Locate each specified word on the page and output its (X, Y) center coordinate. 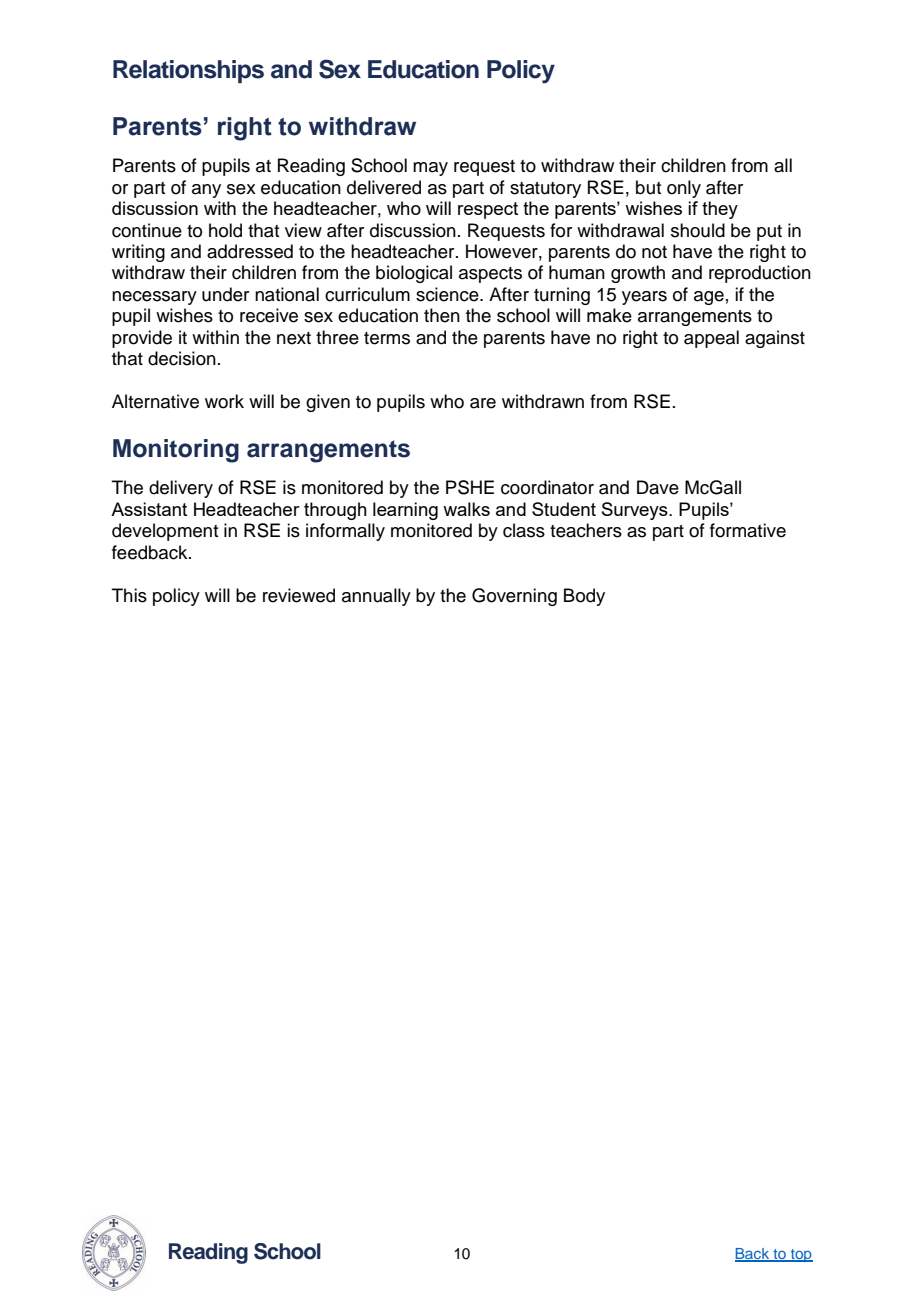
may (430, 169)
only (684, 189)
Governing (514, 597)
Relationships (188, 71)
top (801, 1255)
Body (584, 597)
